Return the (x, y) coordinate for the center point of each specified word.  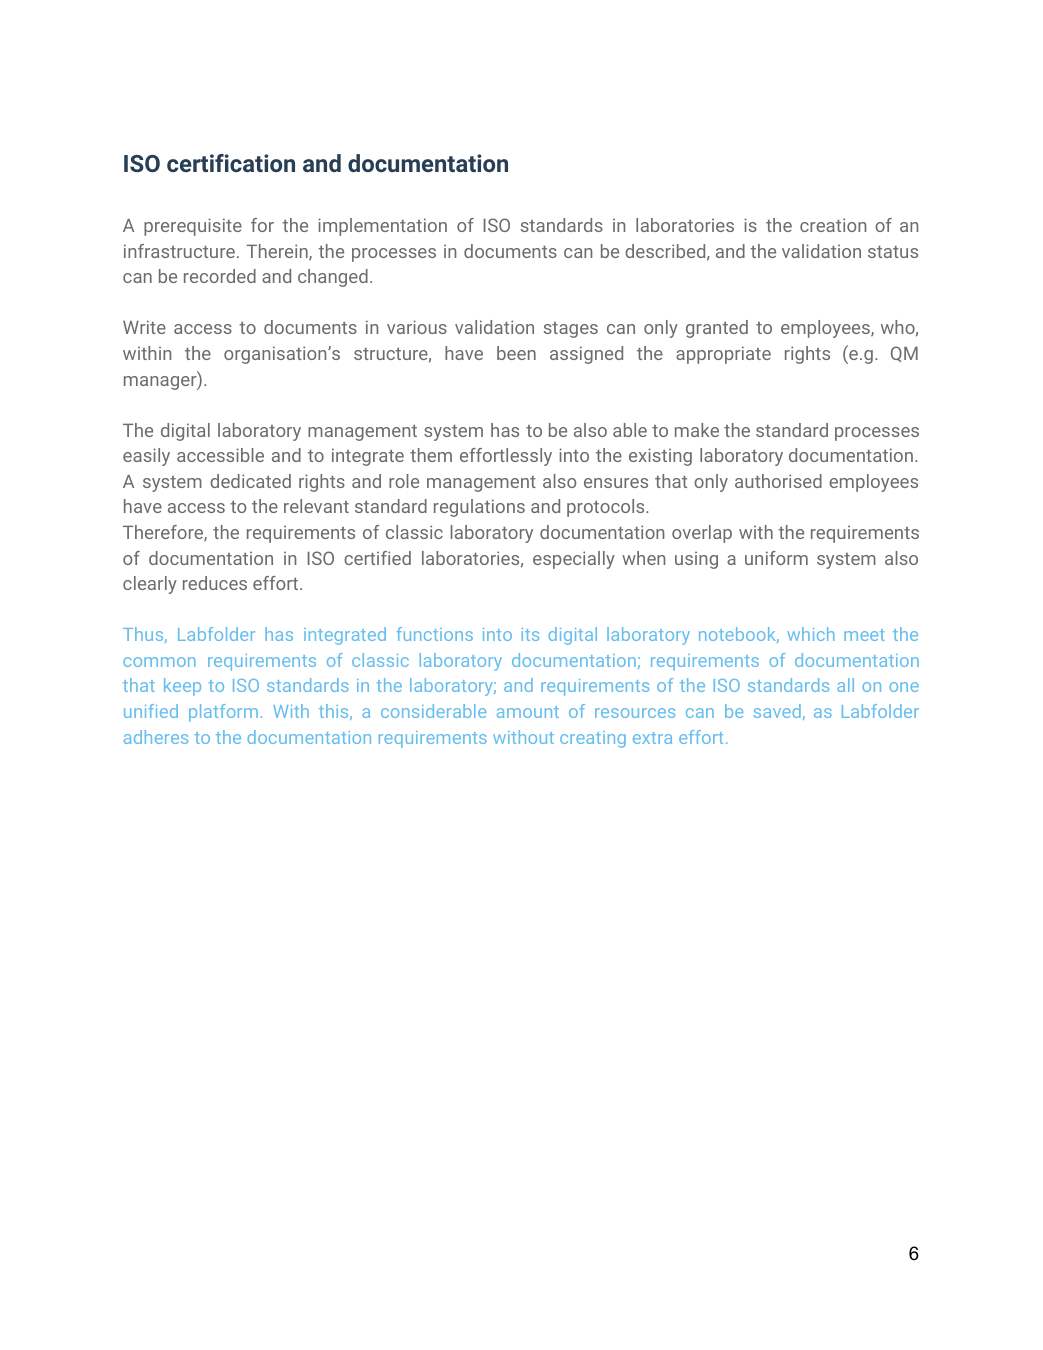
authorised (778, 481)
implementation (382, 227)
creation (833, 225)
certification (231, 163)
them (431, 455)
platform (223, 713)
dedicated (250, 481)
